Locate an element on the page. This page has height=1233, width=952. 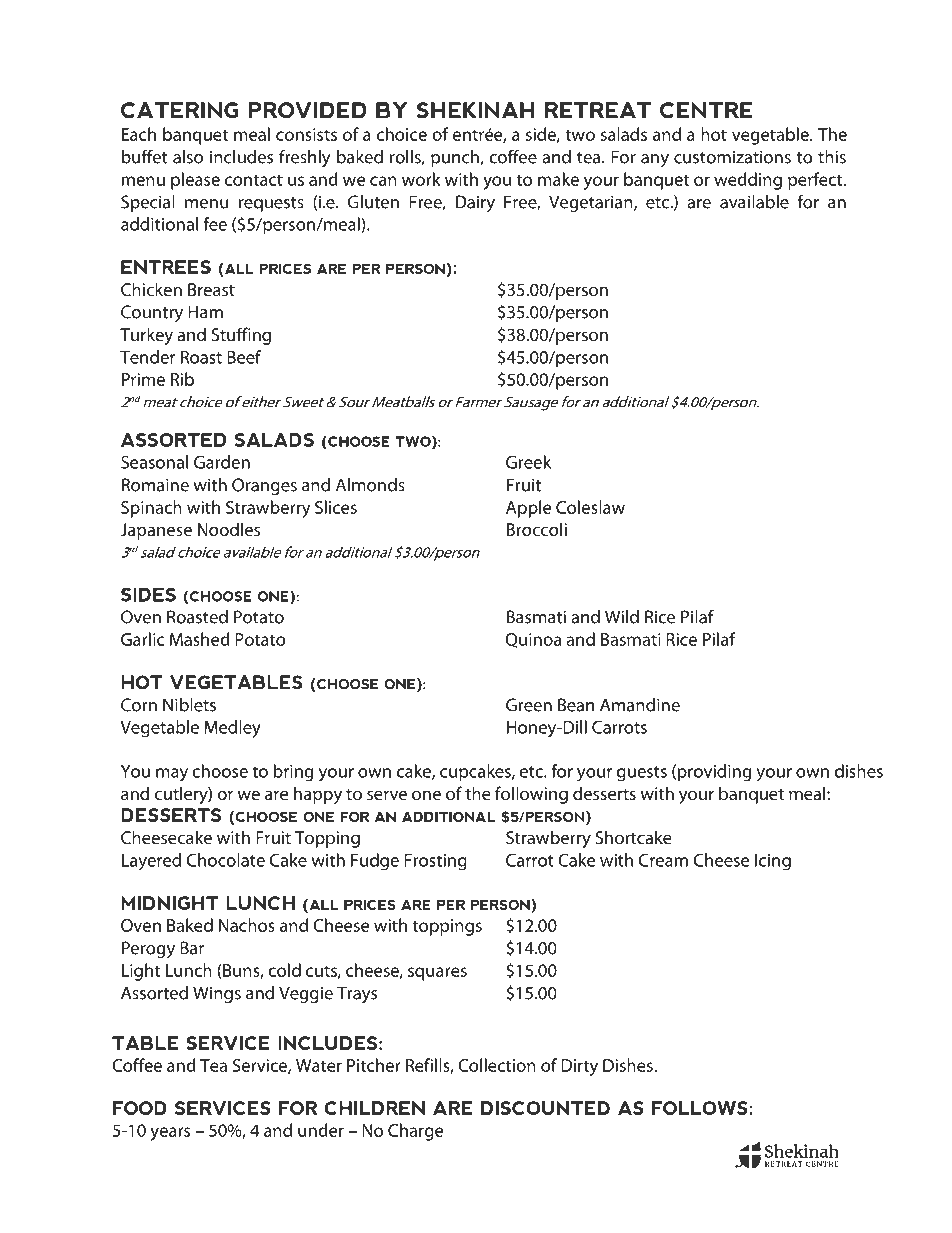
Quinoa is located at coordinates (533, 640).
